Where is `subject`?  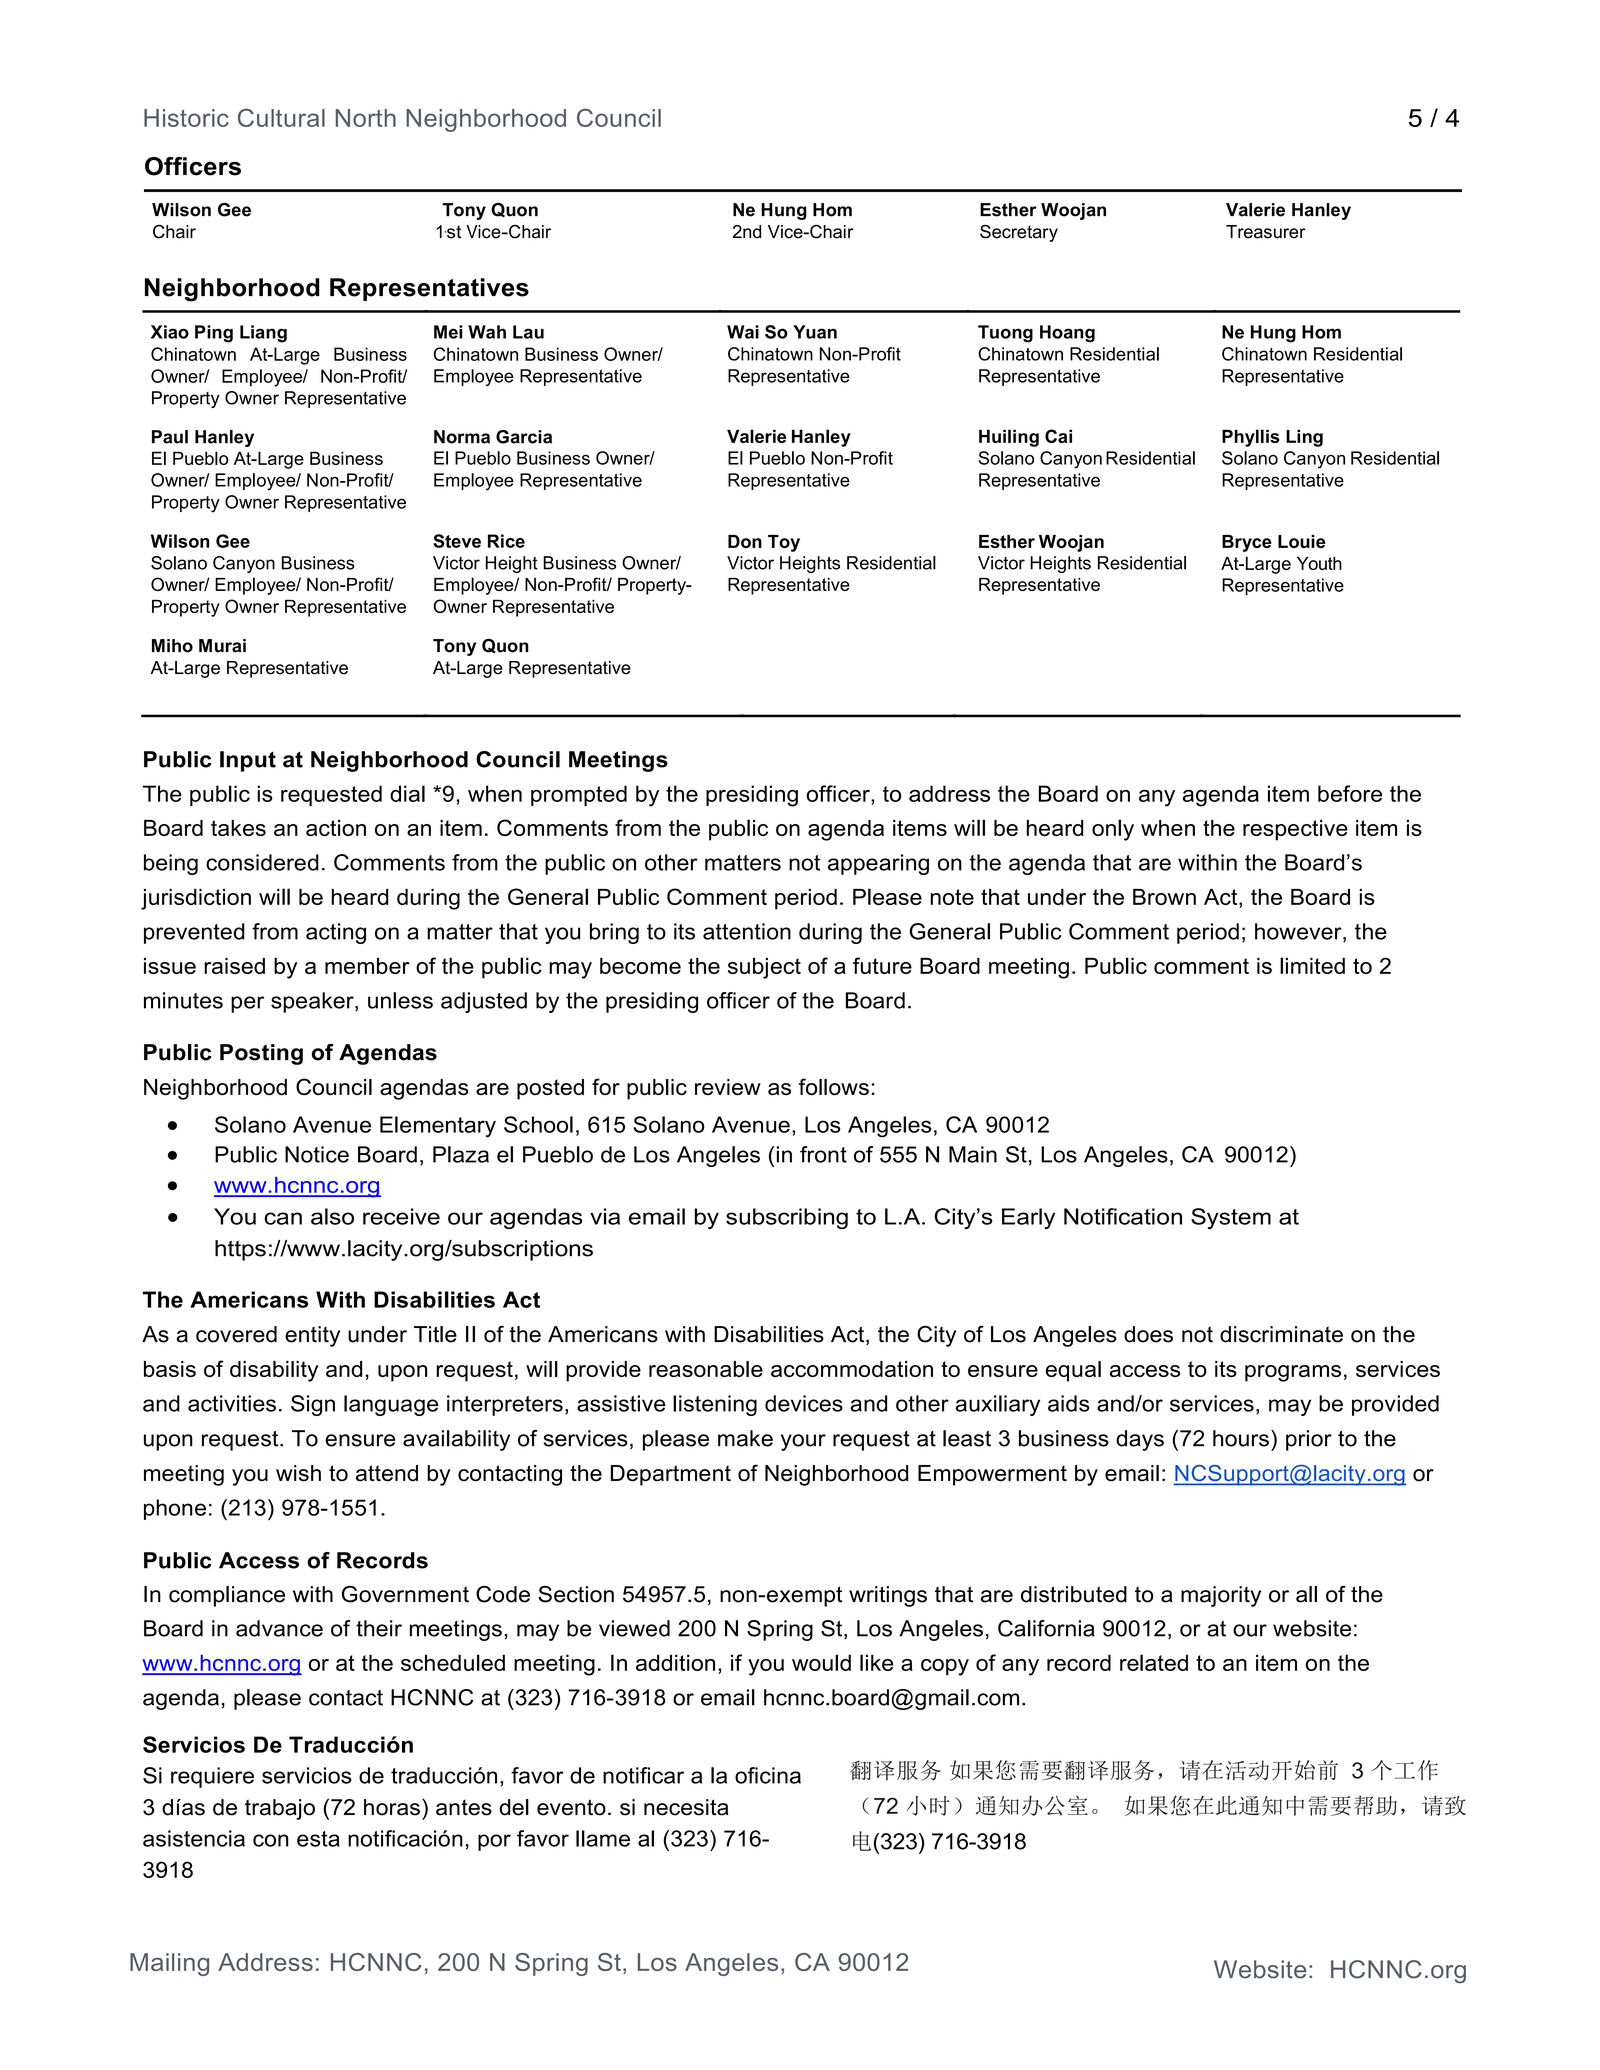
subject is located at coordinates (764, 968).
